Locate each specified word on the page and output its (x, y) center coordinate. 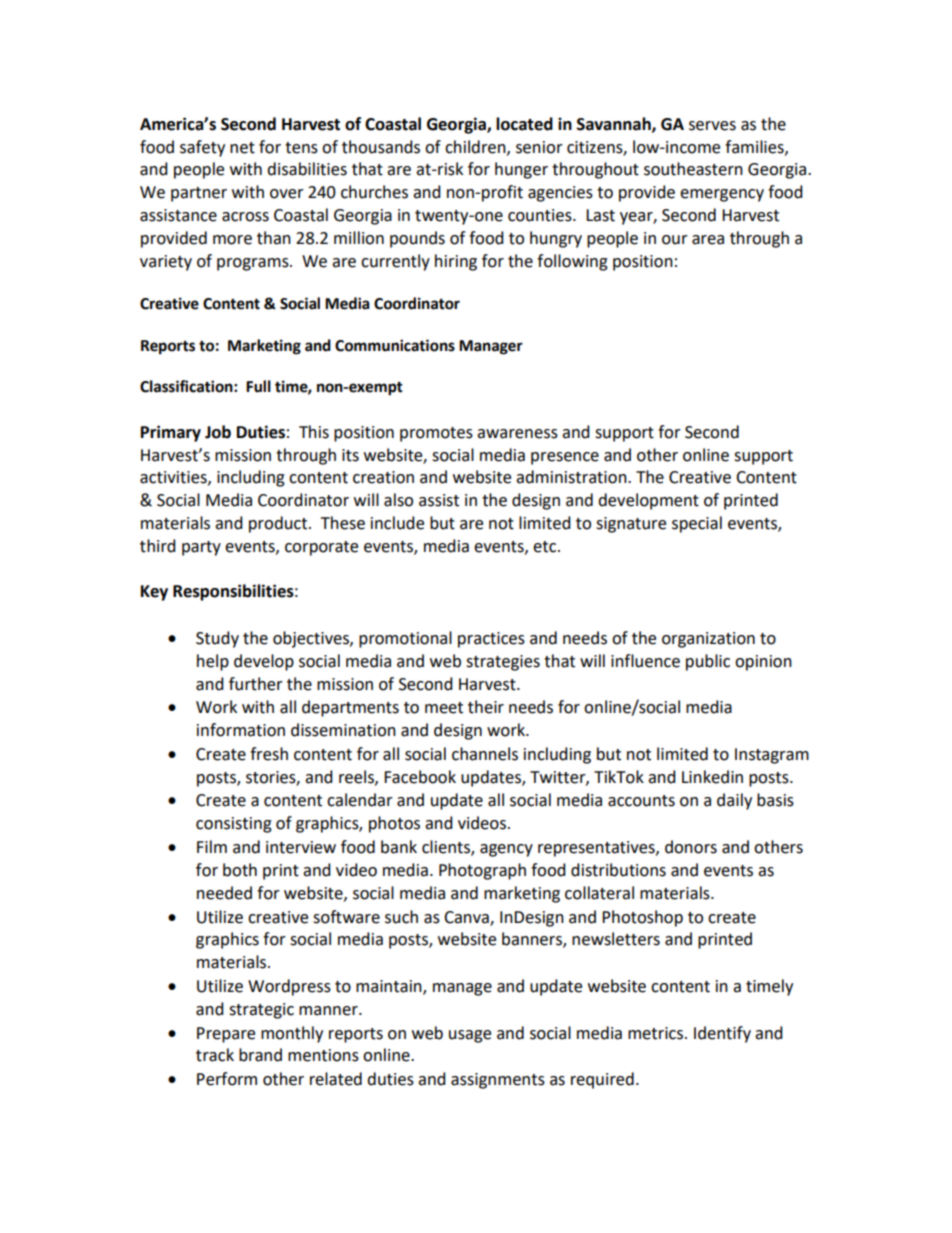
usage (470, 1036)
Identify (722, 1034)
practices (491, 640)
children (476, 147)
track (215, 1055)
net (242, 148)
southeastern (693, 169)
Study (217, 639)
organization (708, 640)
